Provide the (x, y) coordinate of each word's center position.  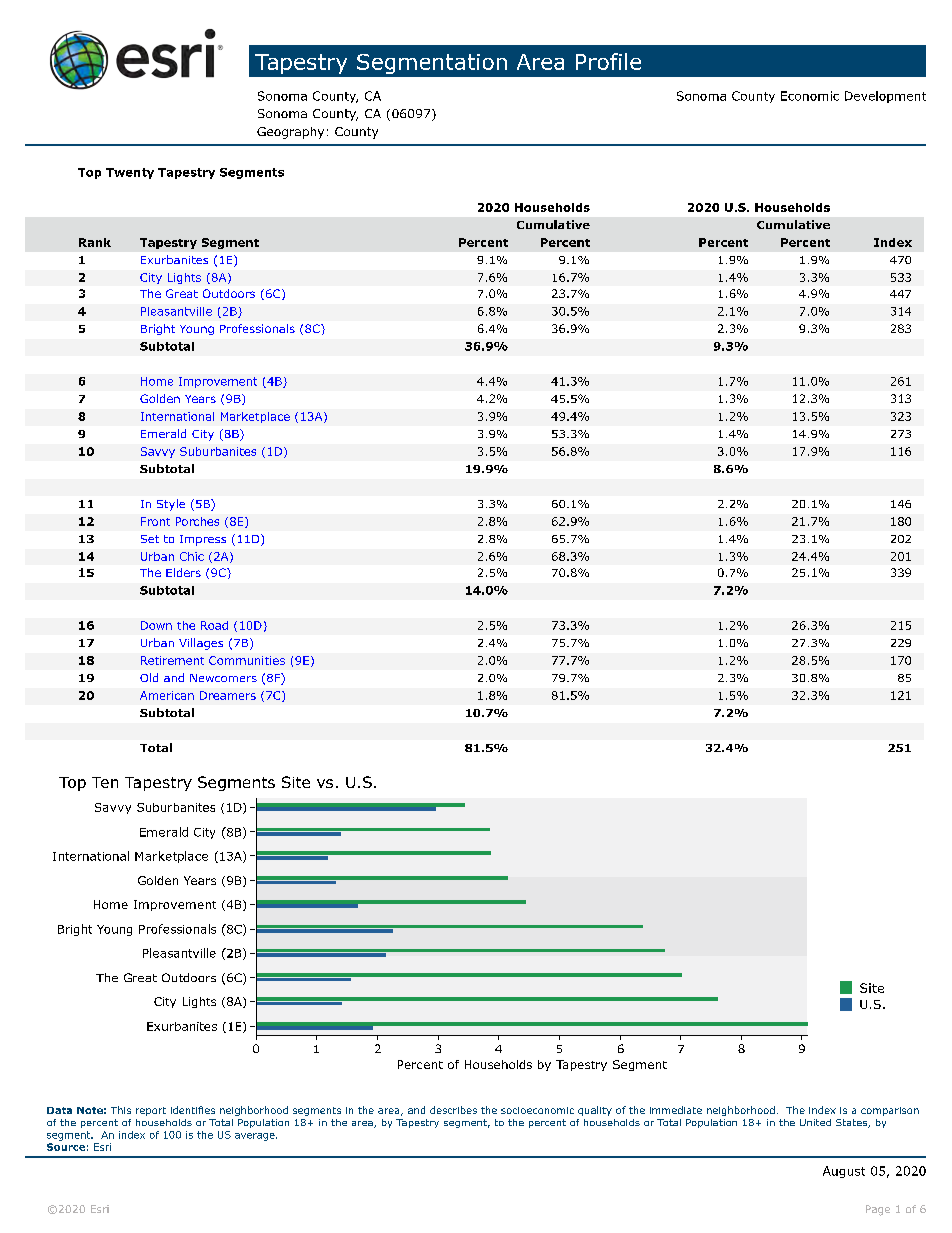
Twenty (130, 173)
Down (156, 625)
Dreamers (228, 695)
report (151, 1111)
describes (453, 1110)
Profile (608, 61)
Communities (247, 660)
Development (885, 97)
